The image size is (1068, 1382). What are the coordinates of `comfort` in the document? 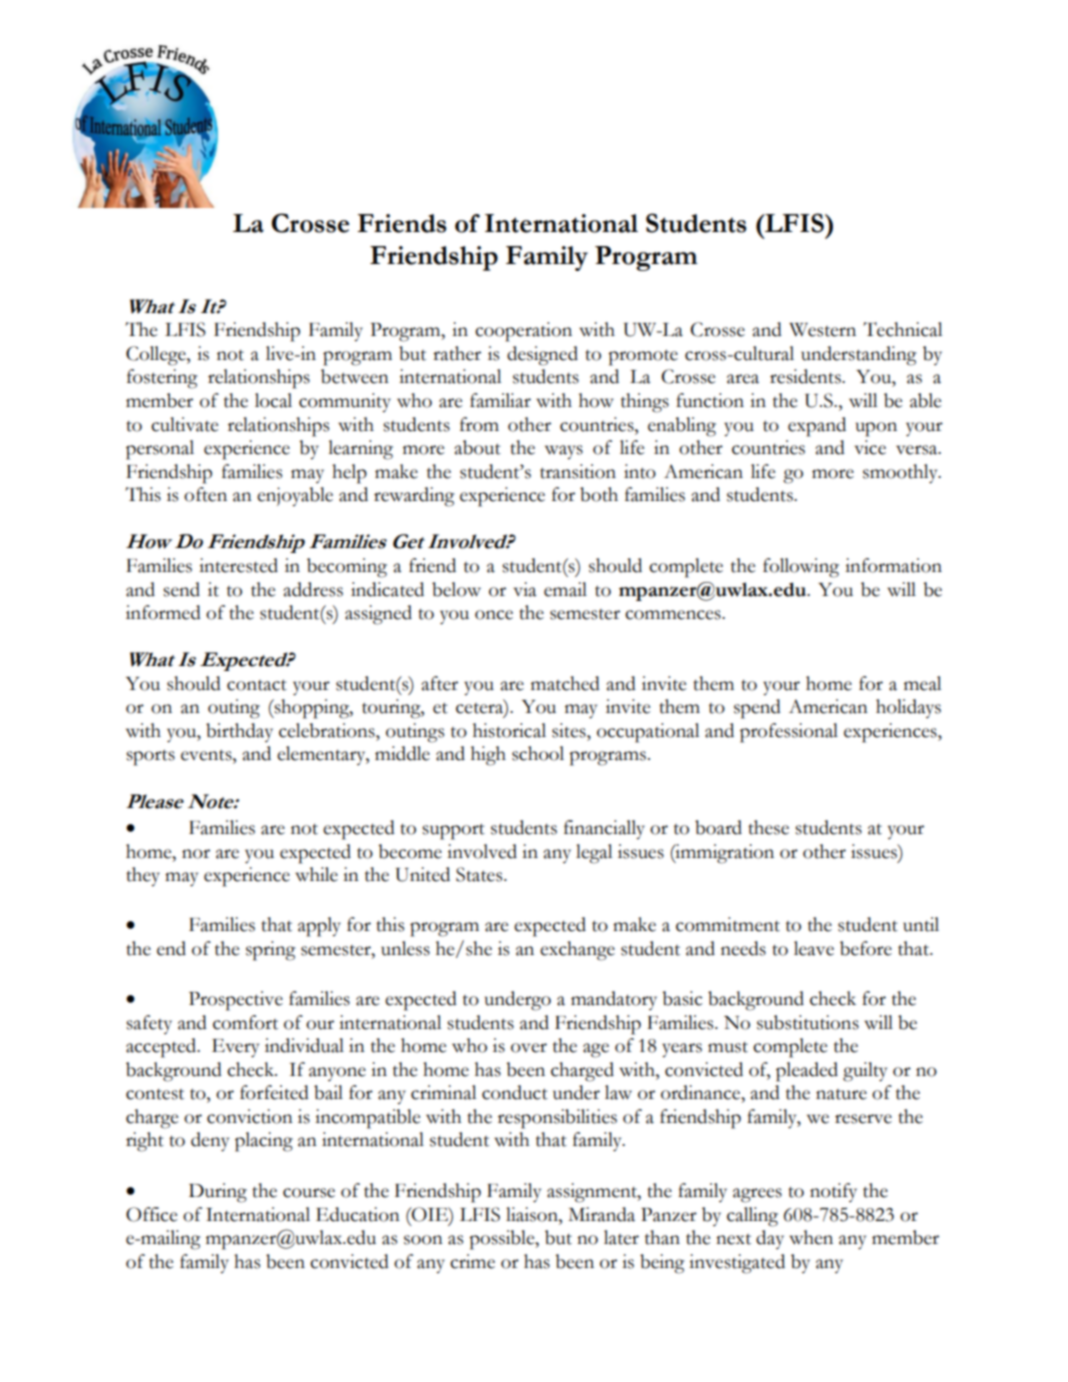 It's located at (245, 1022).
